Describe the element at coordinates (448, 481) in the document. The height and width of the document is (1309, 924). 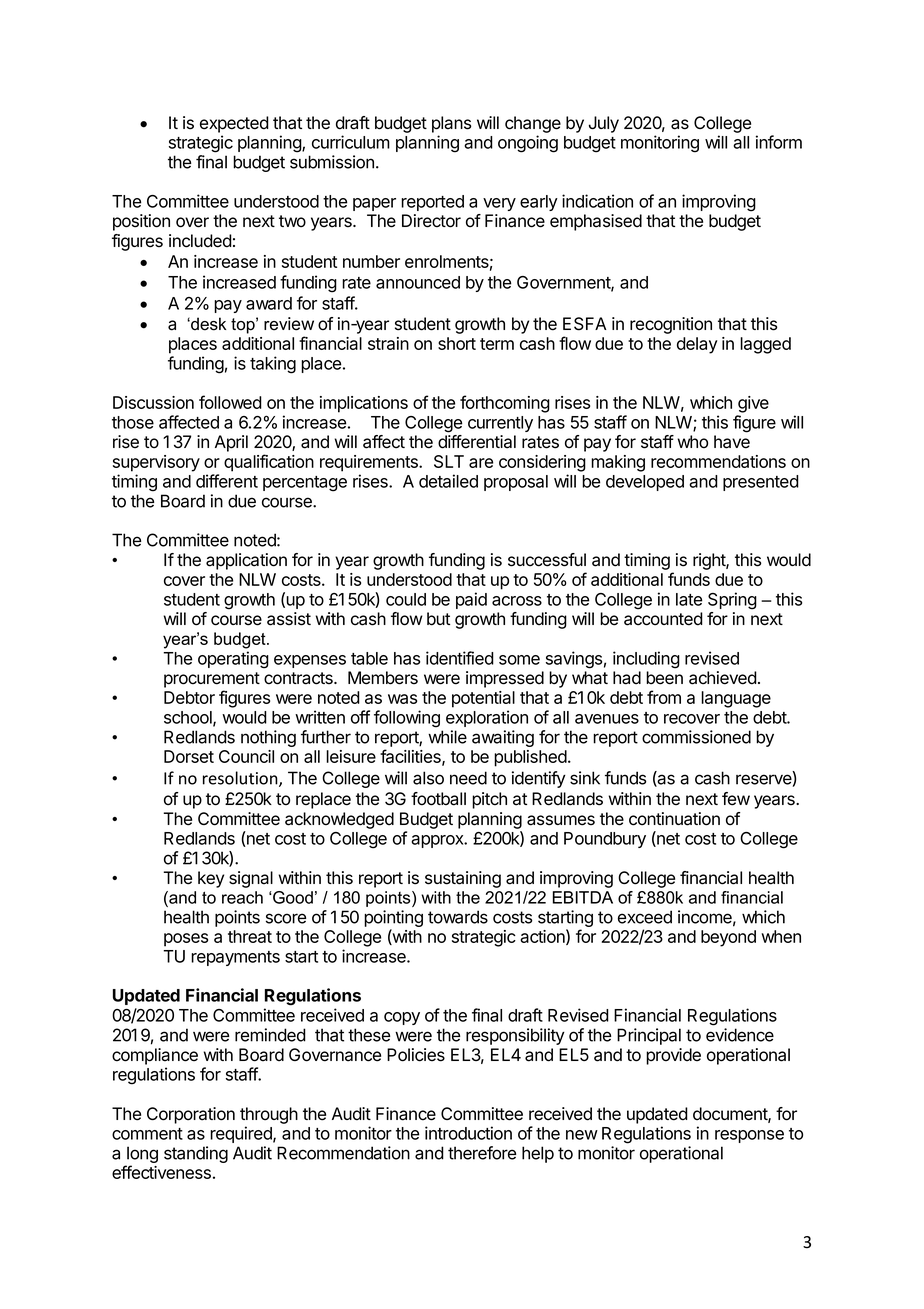
I see `detailed` at that location.
